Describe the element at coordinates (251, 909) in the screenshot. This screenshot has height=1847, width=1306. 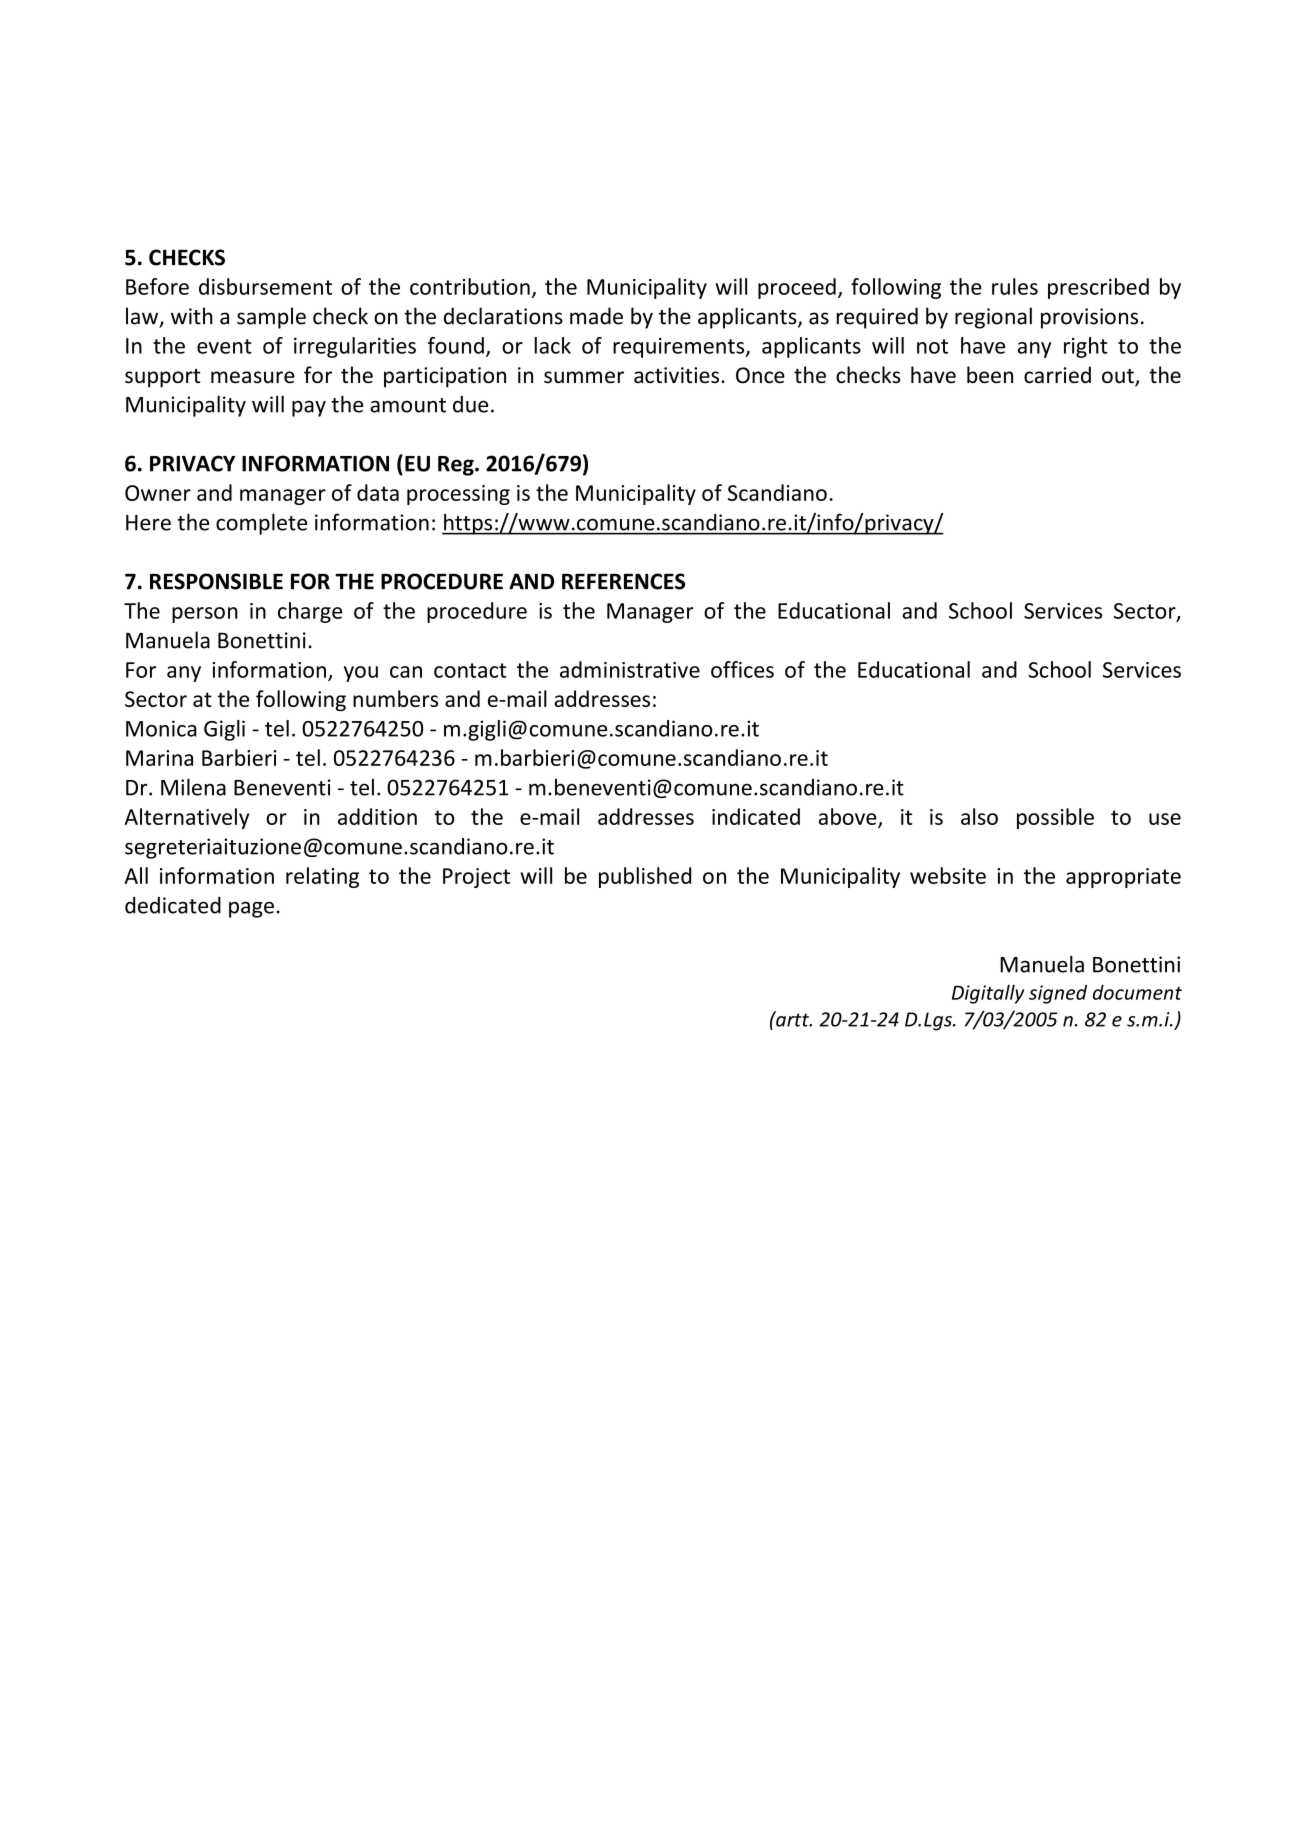
I see `page` at that location.
